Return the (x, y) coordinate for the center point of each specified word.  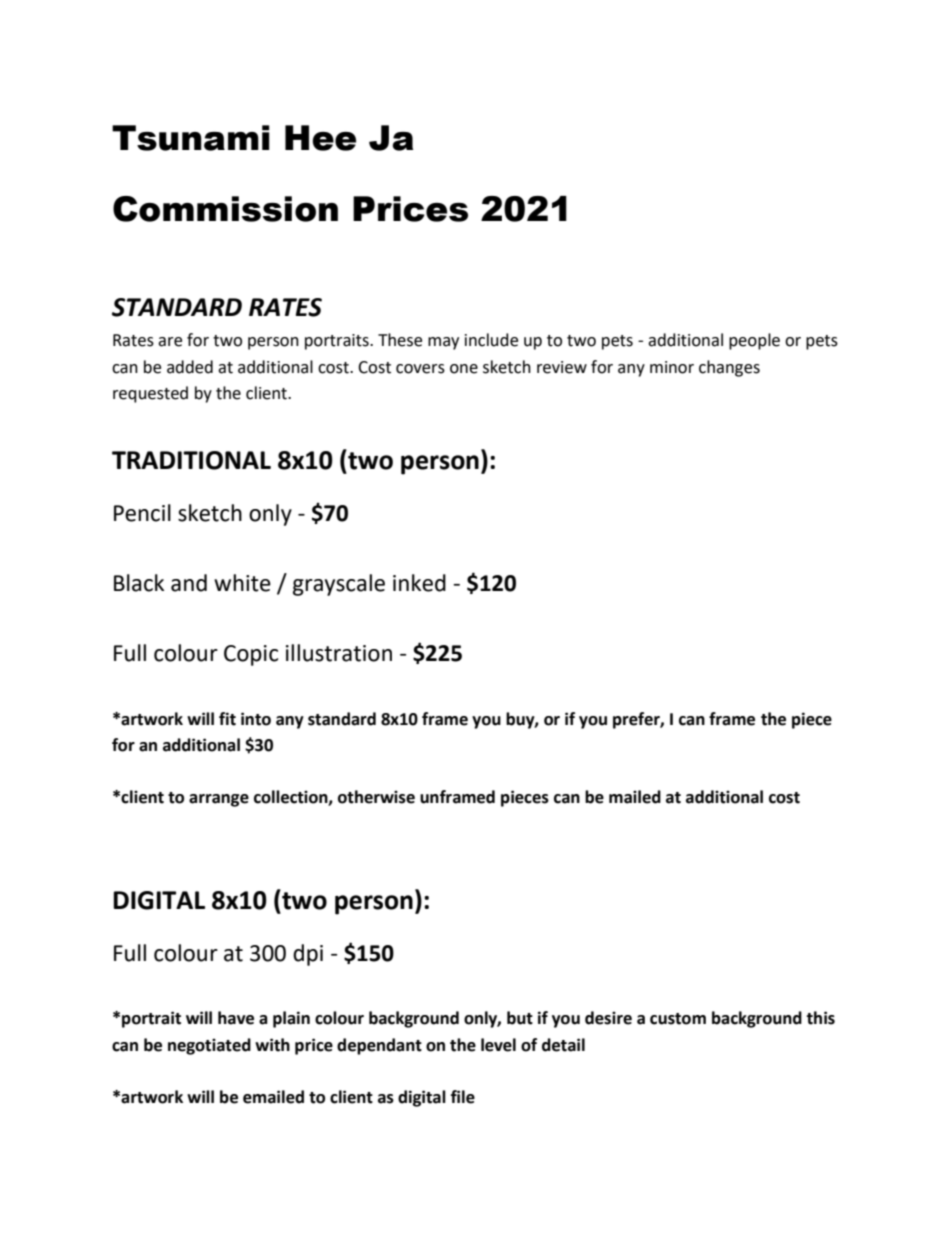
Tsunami (191, 138)
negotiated (209, 1046)
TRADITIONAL (191, 460)
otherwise (376, 797)
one (464, 369)
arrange (219, 800)
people (754, 341)
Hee (320, 138)
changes (729, 368)
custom (678, 1019)
